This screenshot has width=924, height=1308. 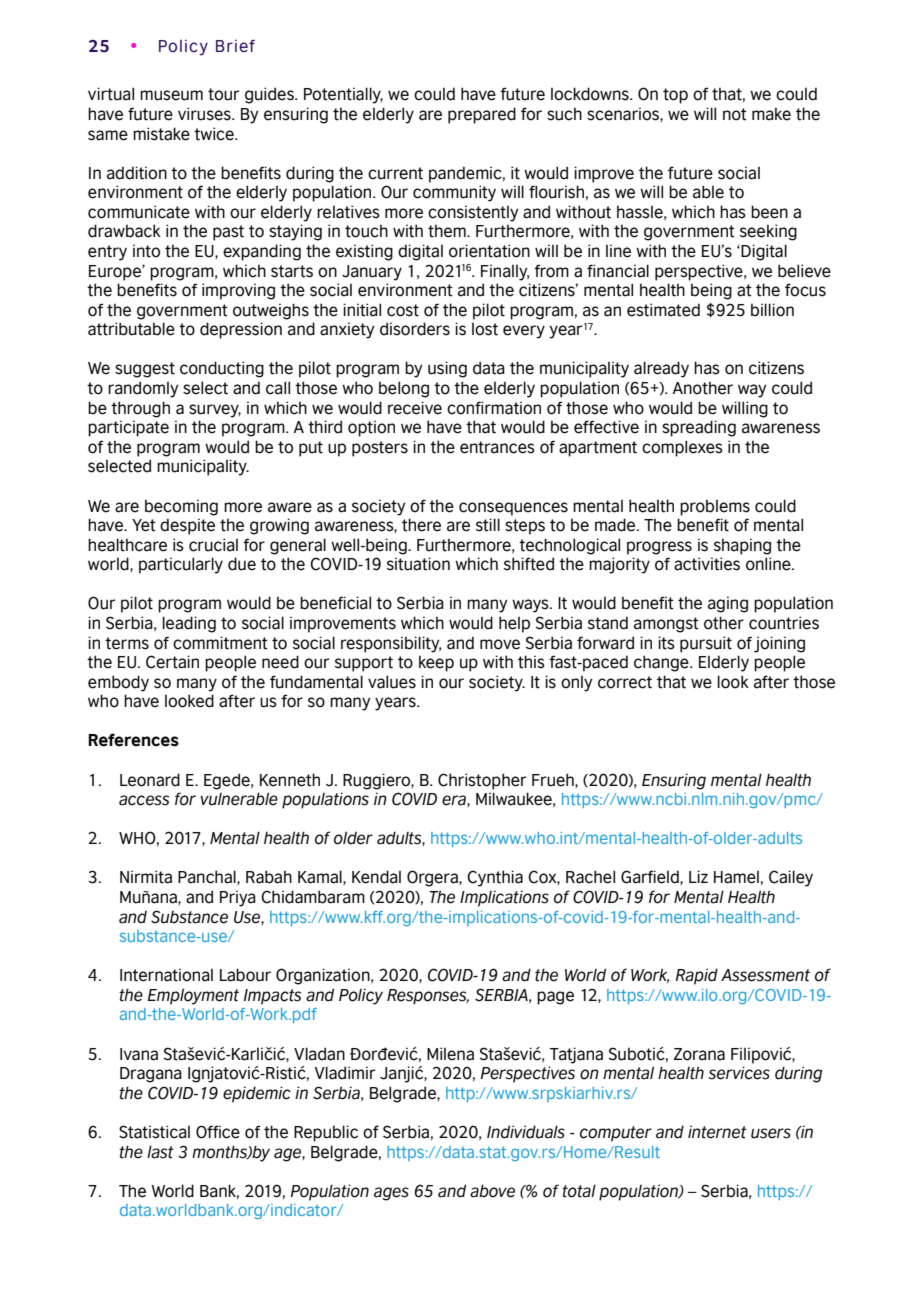 I want to click on Cynthia, so click(x=495, y=878).
